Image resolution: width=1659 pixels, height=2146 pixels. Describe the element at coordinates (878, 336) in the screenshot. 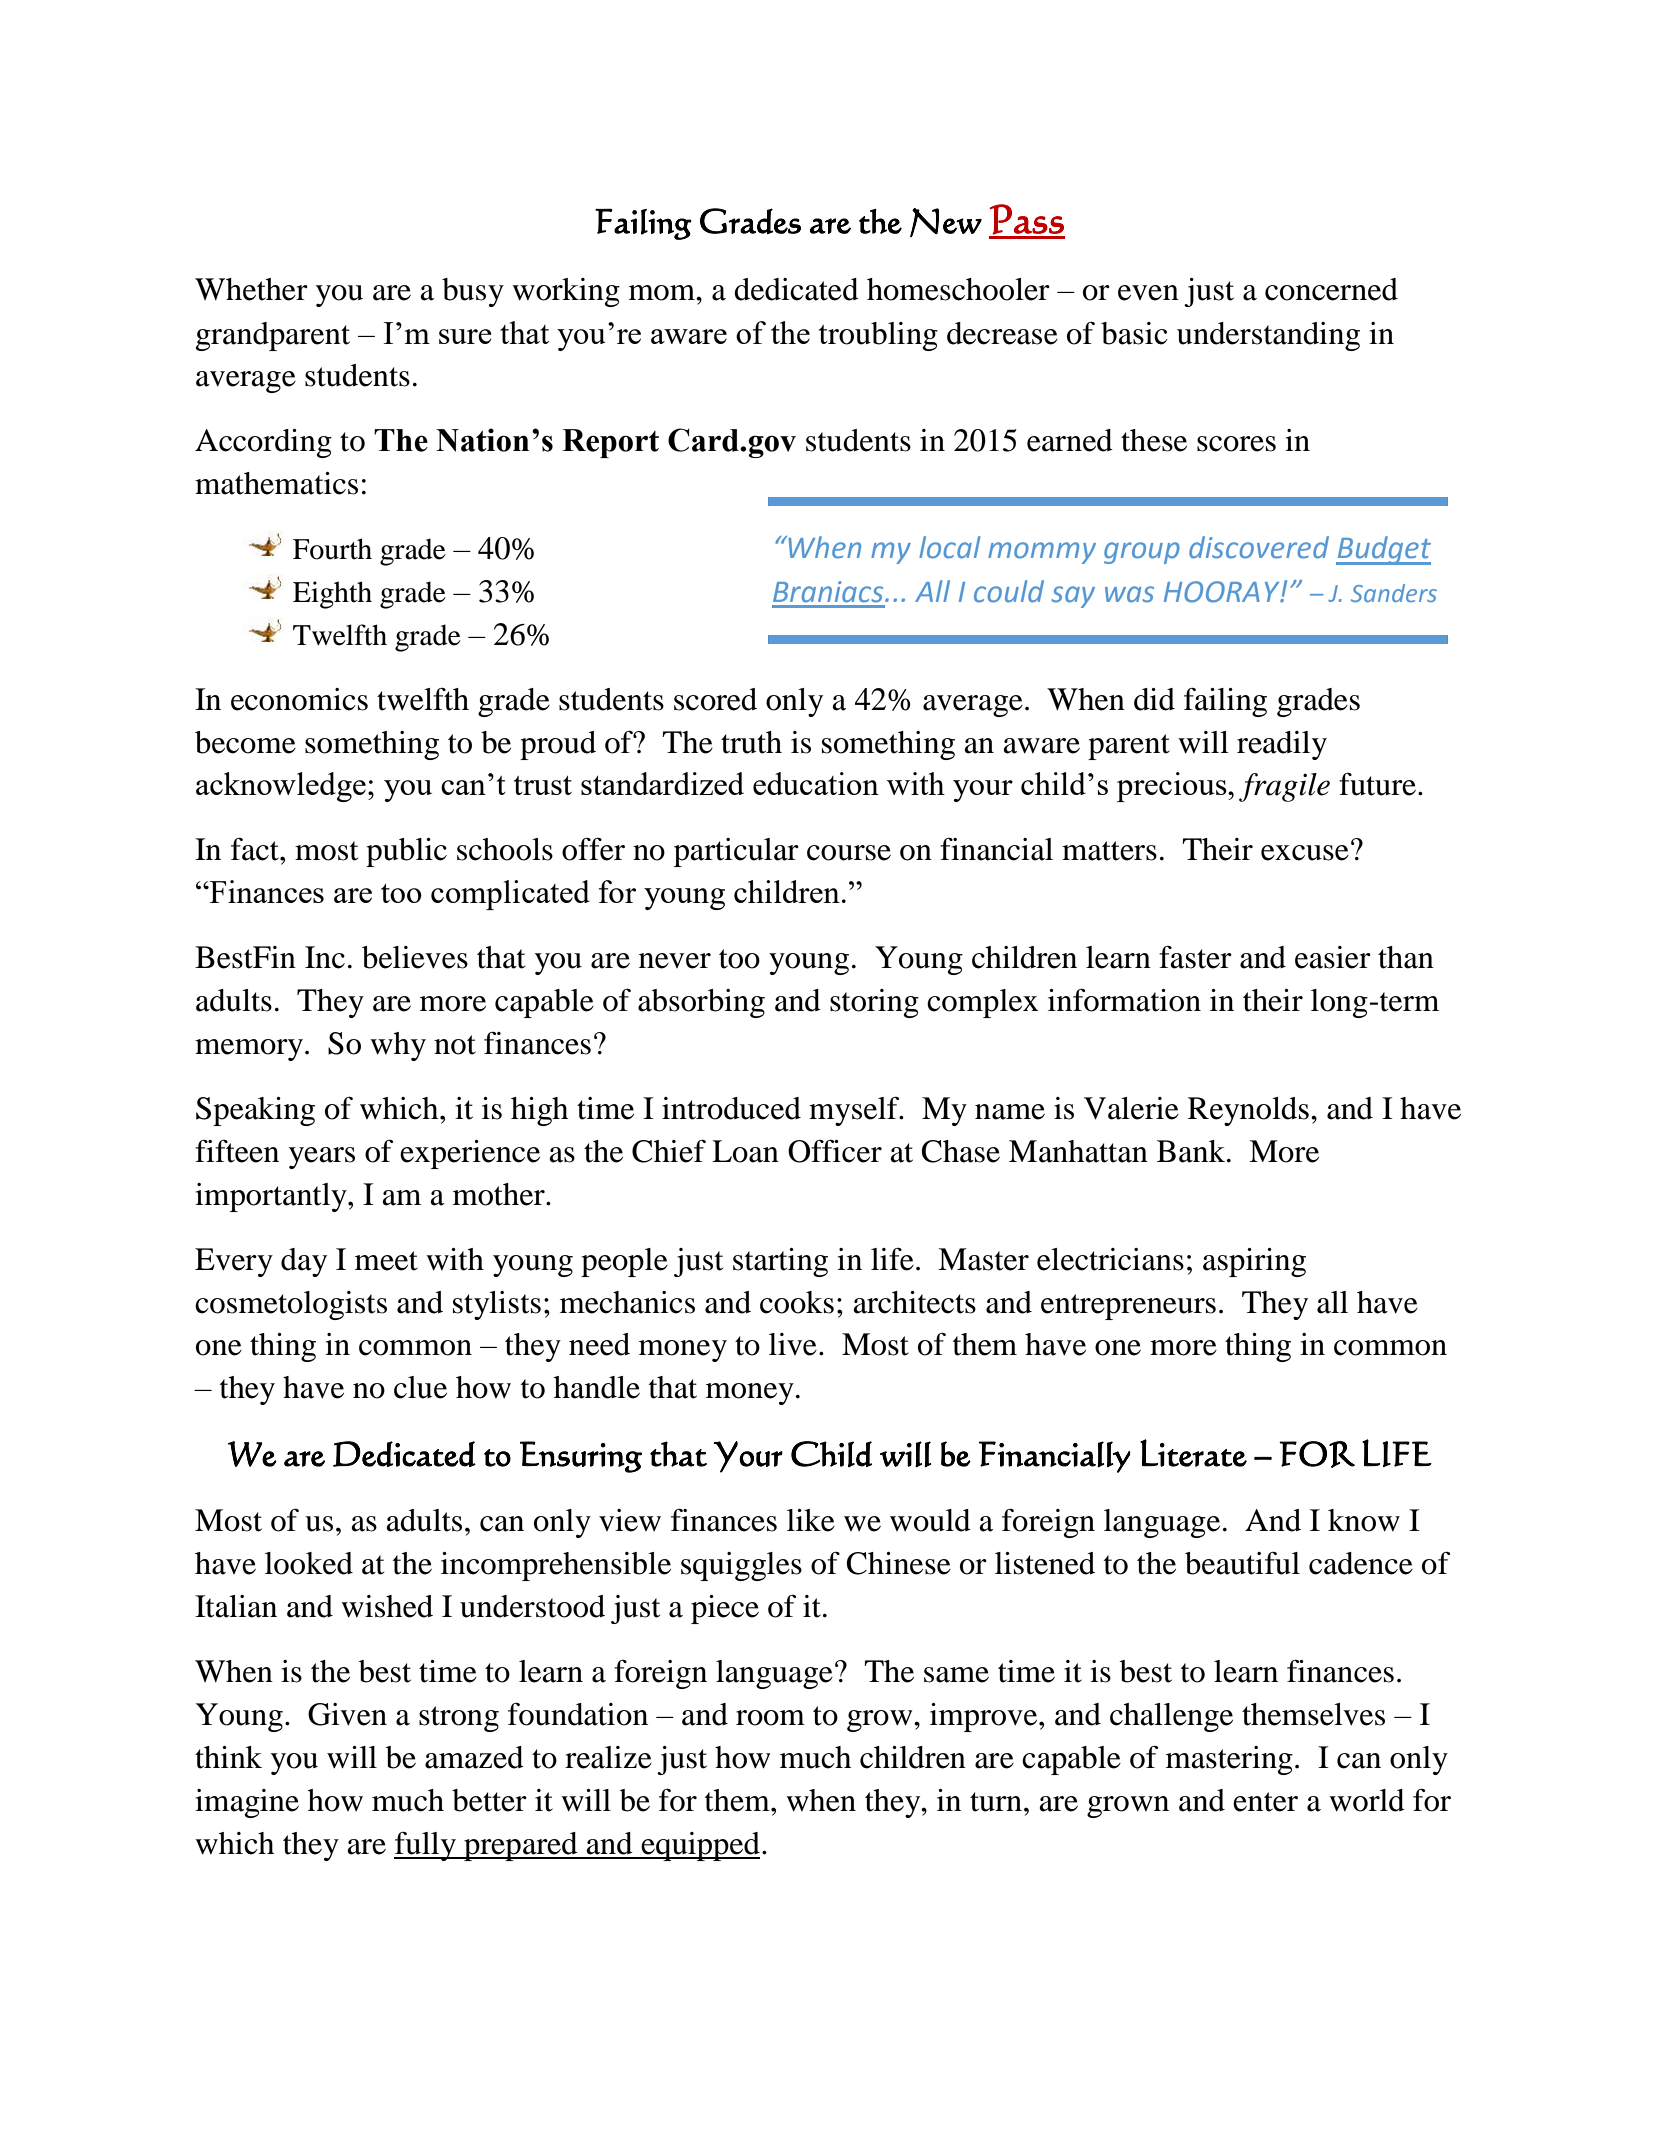

I see `troubling` at that location.
